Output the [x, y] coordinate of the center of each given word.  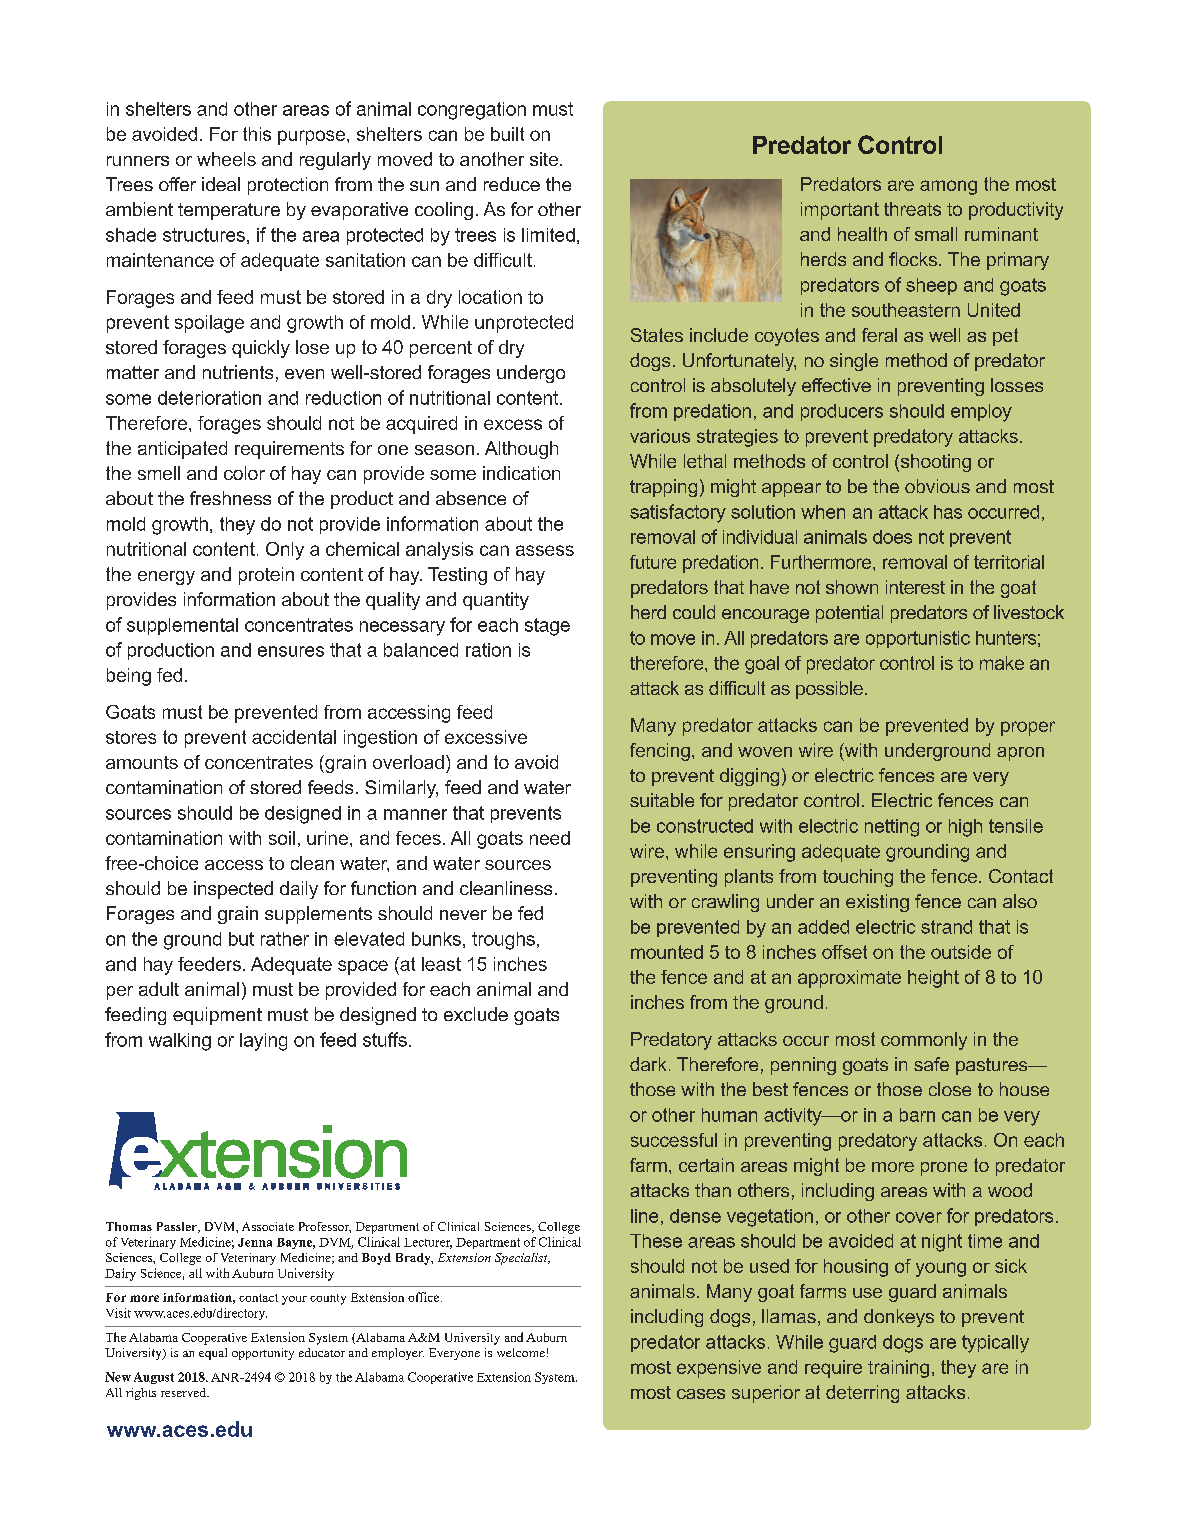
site [544, 159]
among [948, 187]
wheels [226, 159]
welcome [521, 1352]
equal [213, 1354]
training [898, 1369]
